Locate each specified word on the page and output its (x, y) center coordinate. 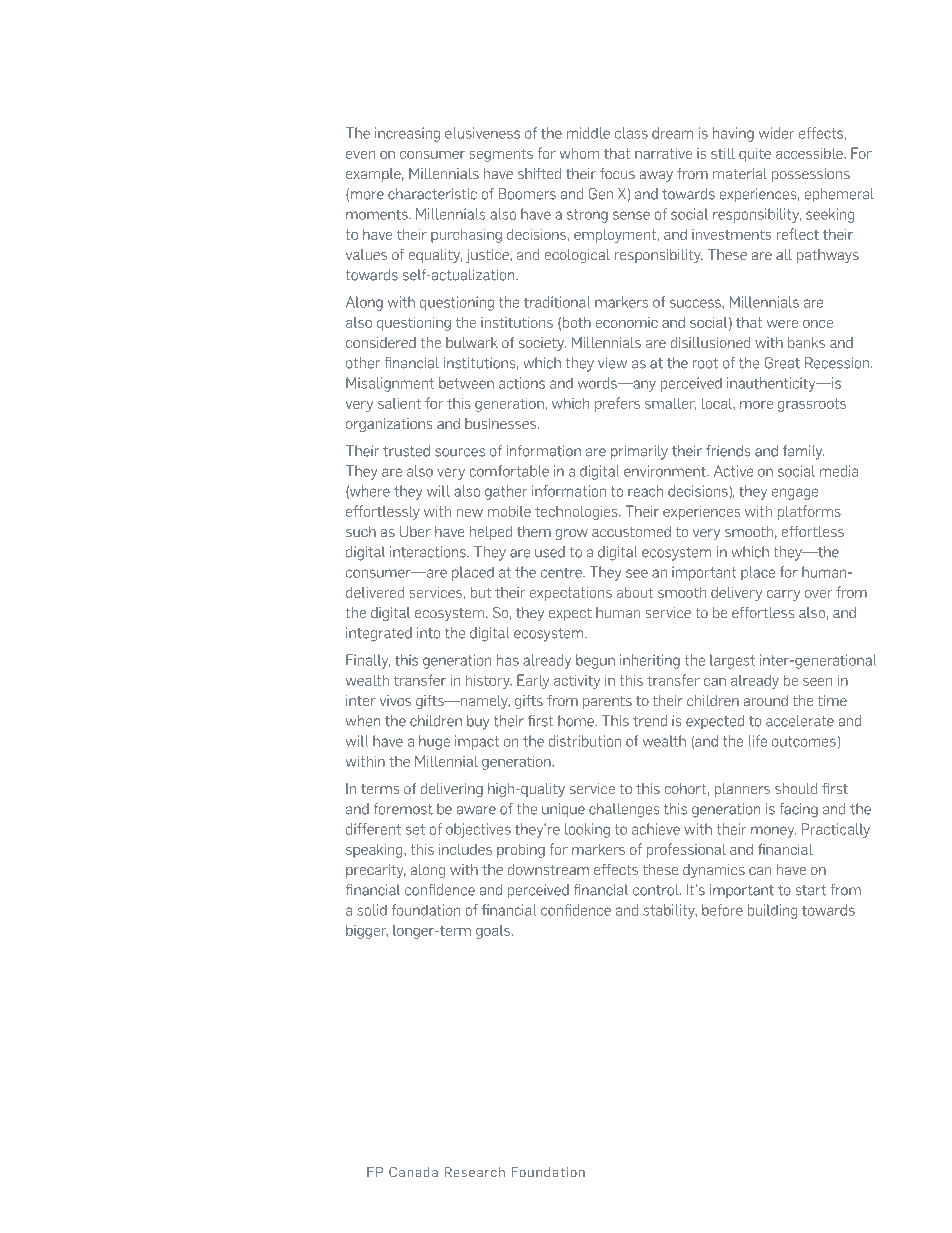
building (772, 911)
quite (755, 155)
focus (617, 173)
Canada (413, 1172)
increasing (407, 134)
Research (475, 1172)
